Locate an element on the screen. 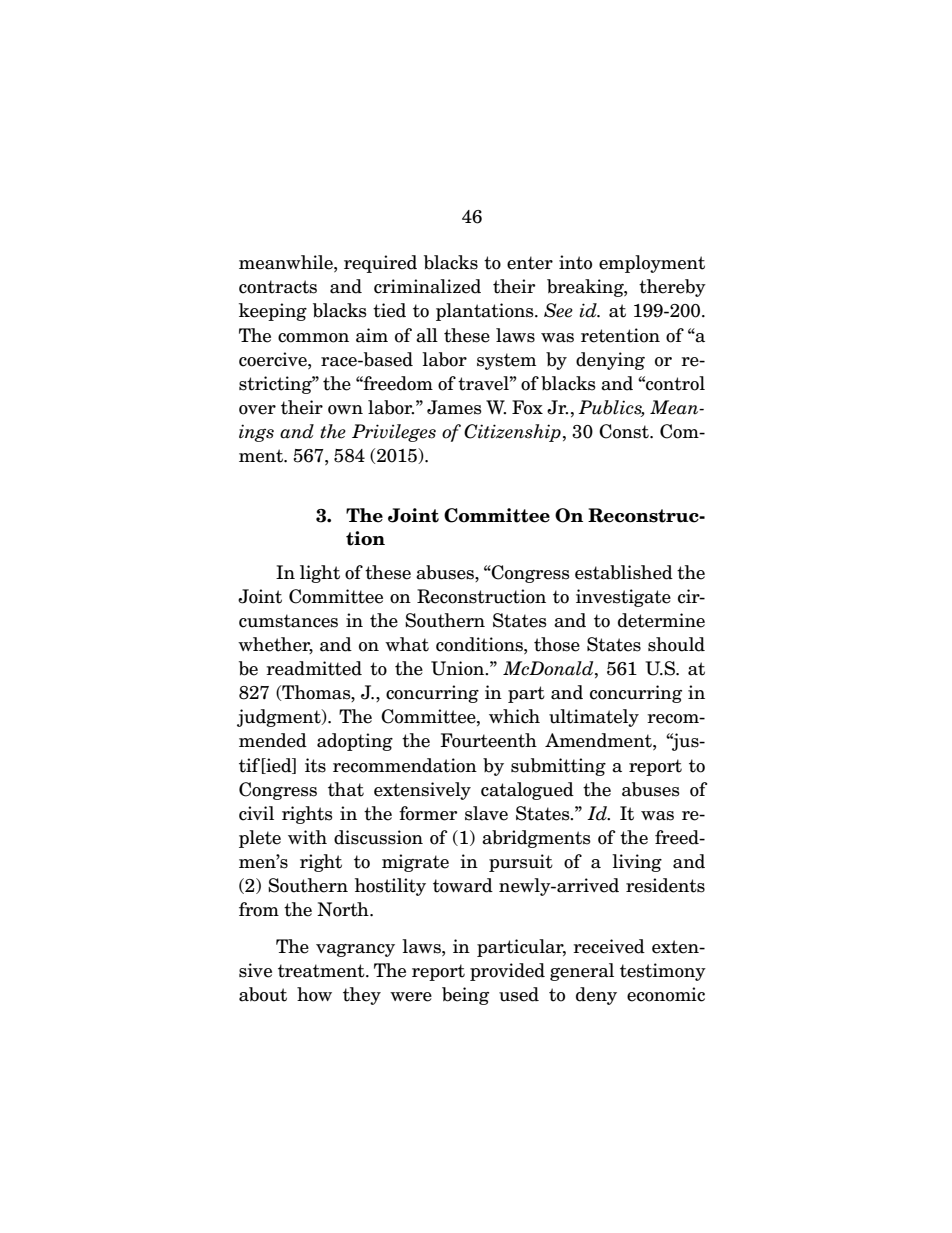 The height and width of the screenshot is (1233, 952). criminalized is located at coordinates (427, 286).
